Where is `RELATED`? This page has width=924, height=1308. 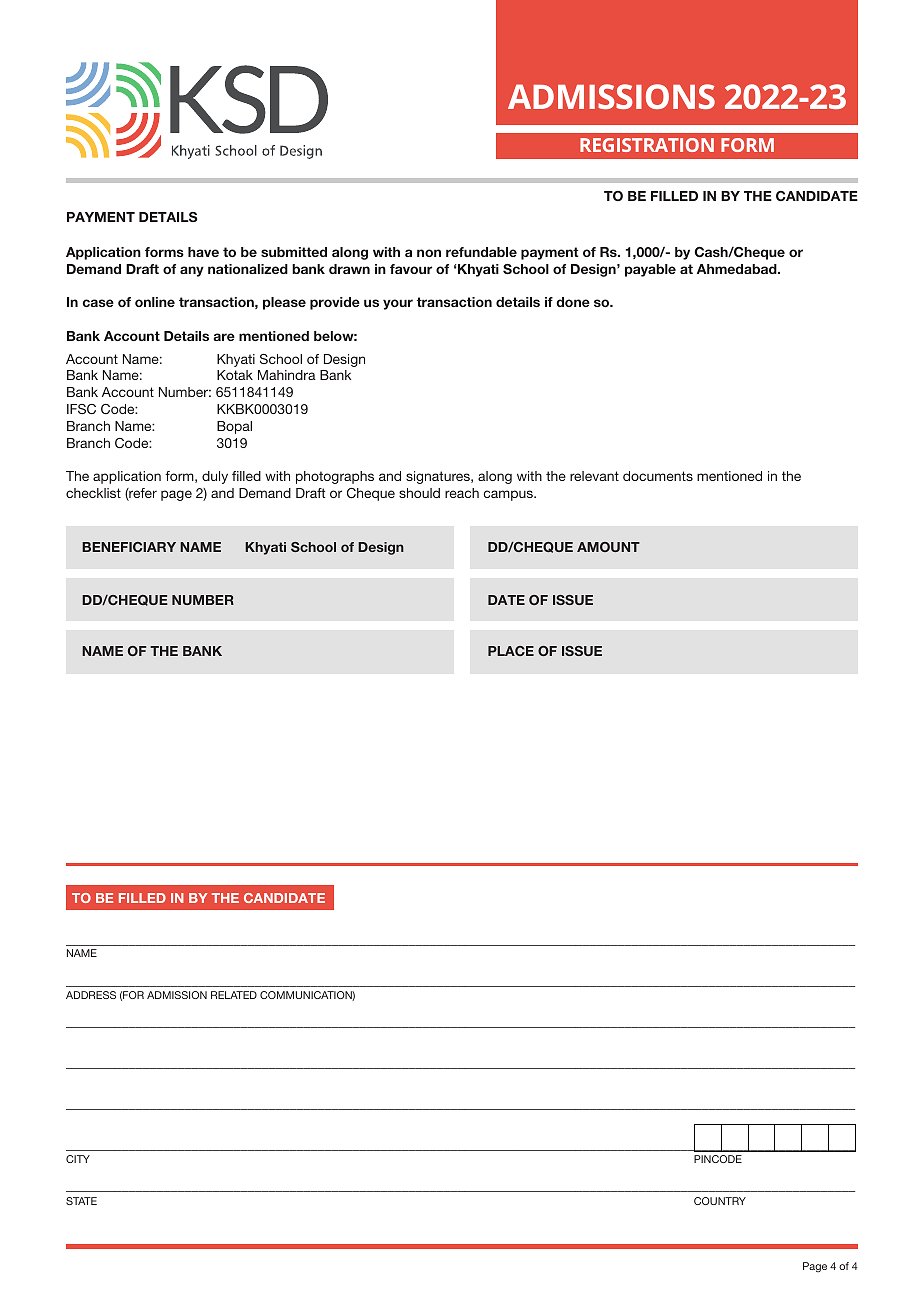 RELATED is located at coordinates (234, 995).
